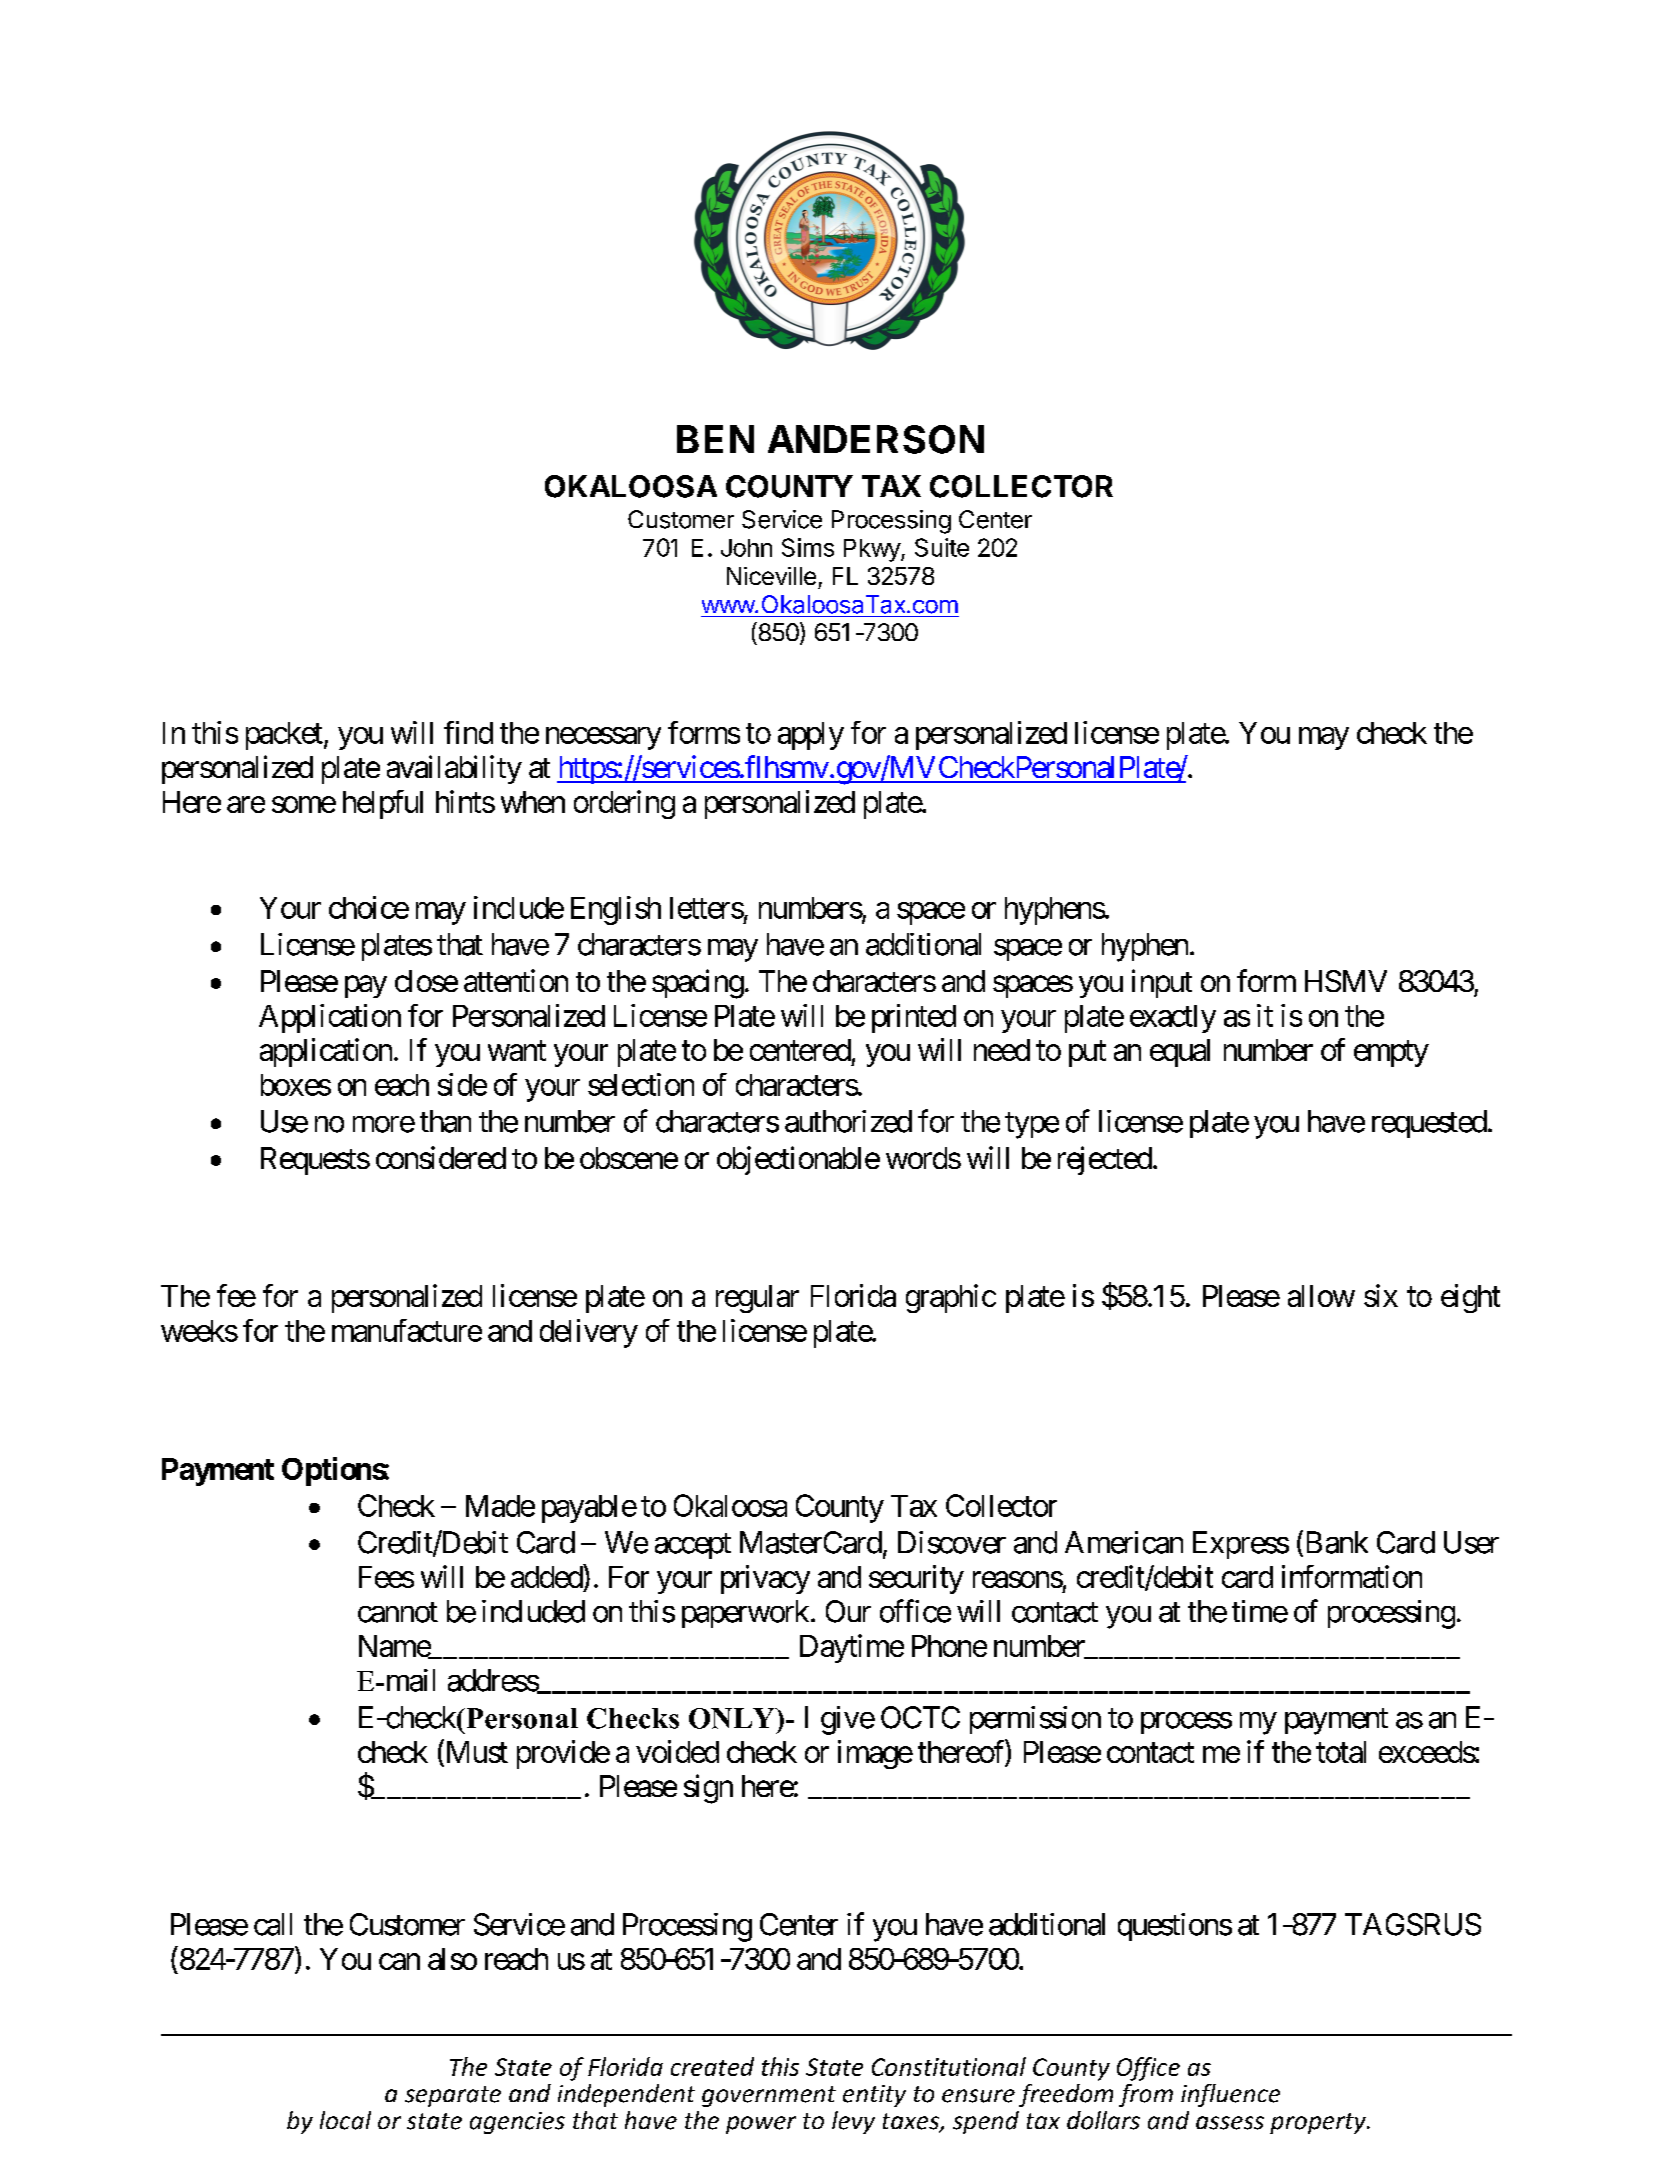 This image has width=1671, height=2163. What do you see at coordinates (951, 1298) in the image?
I see `graphic` at bounding box center [951, 1298].
